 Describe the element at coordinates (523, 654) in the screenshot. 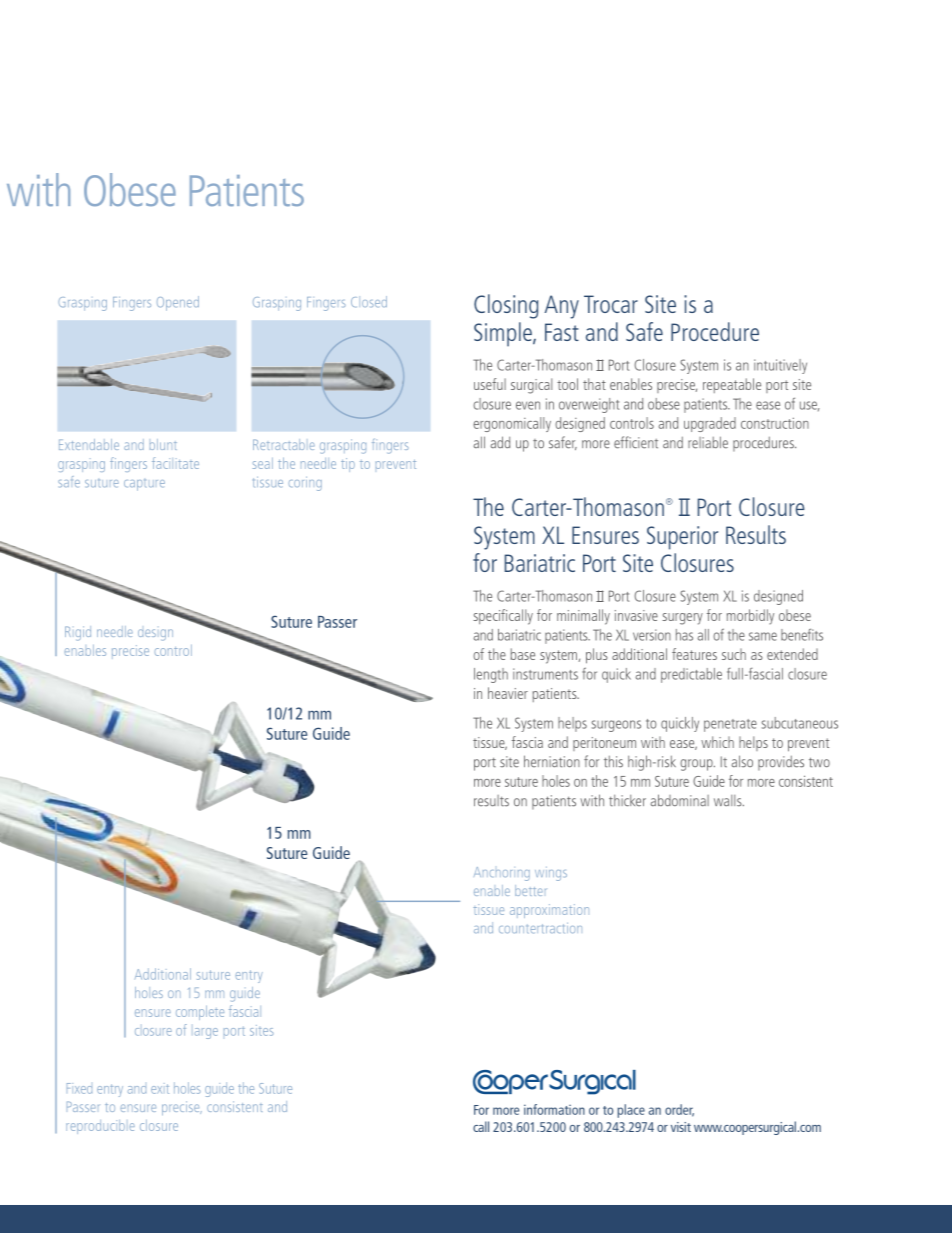

I see `base` at that location.
